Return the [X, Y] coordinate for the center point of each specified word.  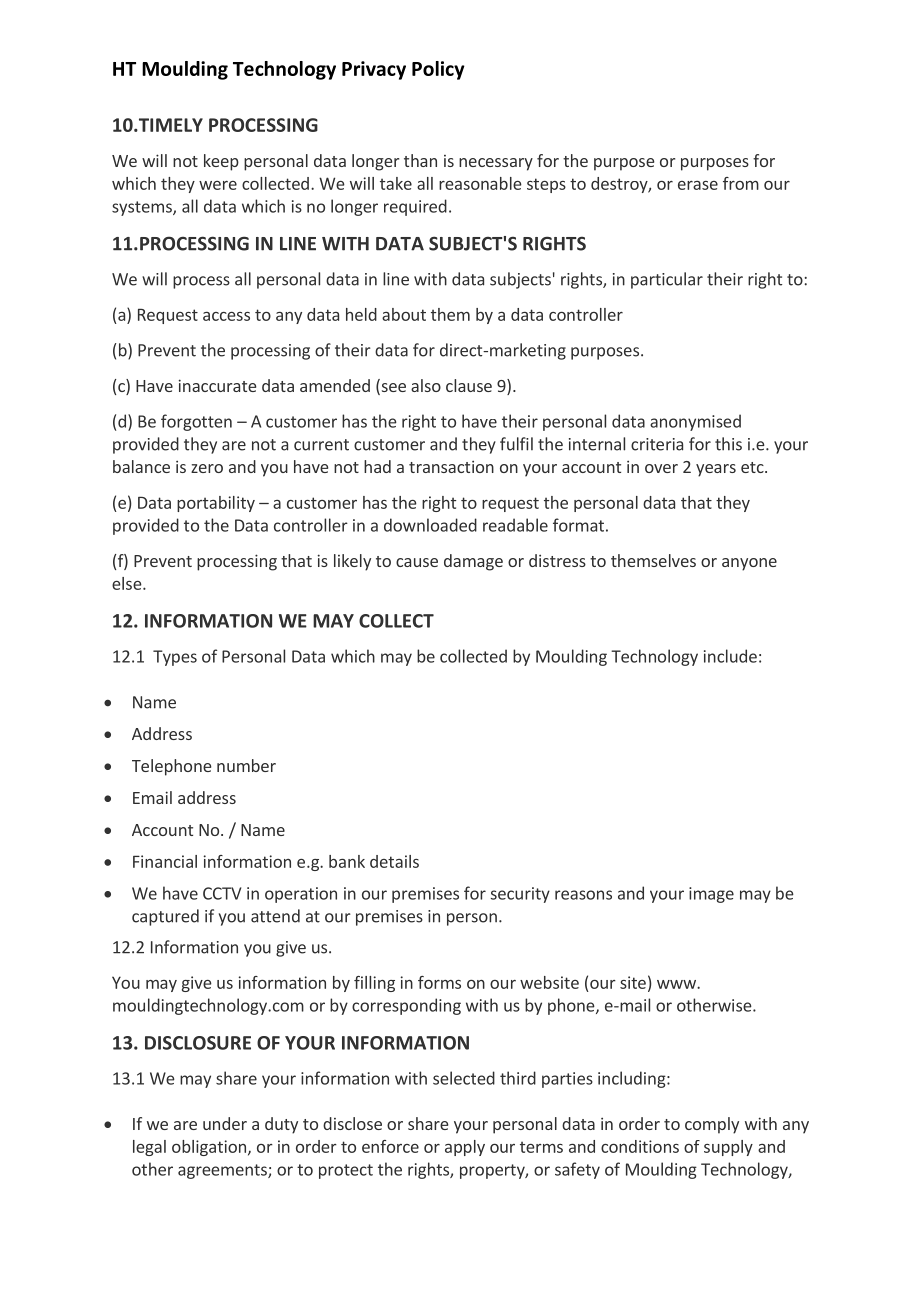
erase [698, 185]
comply [712, 1125]
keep [221, 162]
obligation [209, 1148]
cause [417, 562]
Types [175, 658]
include [730, 656]
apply [465, 1148]
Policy [438, 70]
